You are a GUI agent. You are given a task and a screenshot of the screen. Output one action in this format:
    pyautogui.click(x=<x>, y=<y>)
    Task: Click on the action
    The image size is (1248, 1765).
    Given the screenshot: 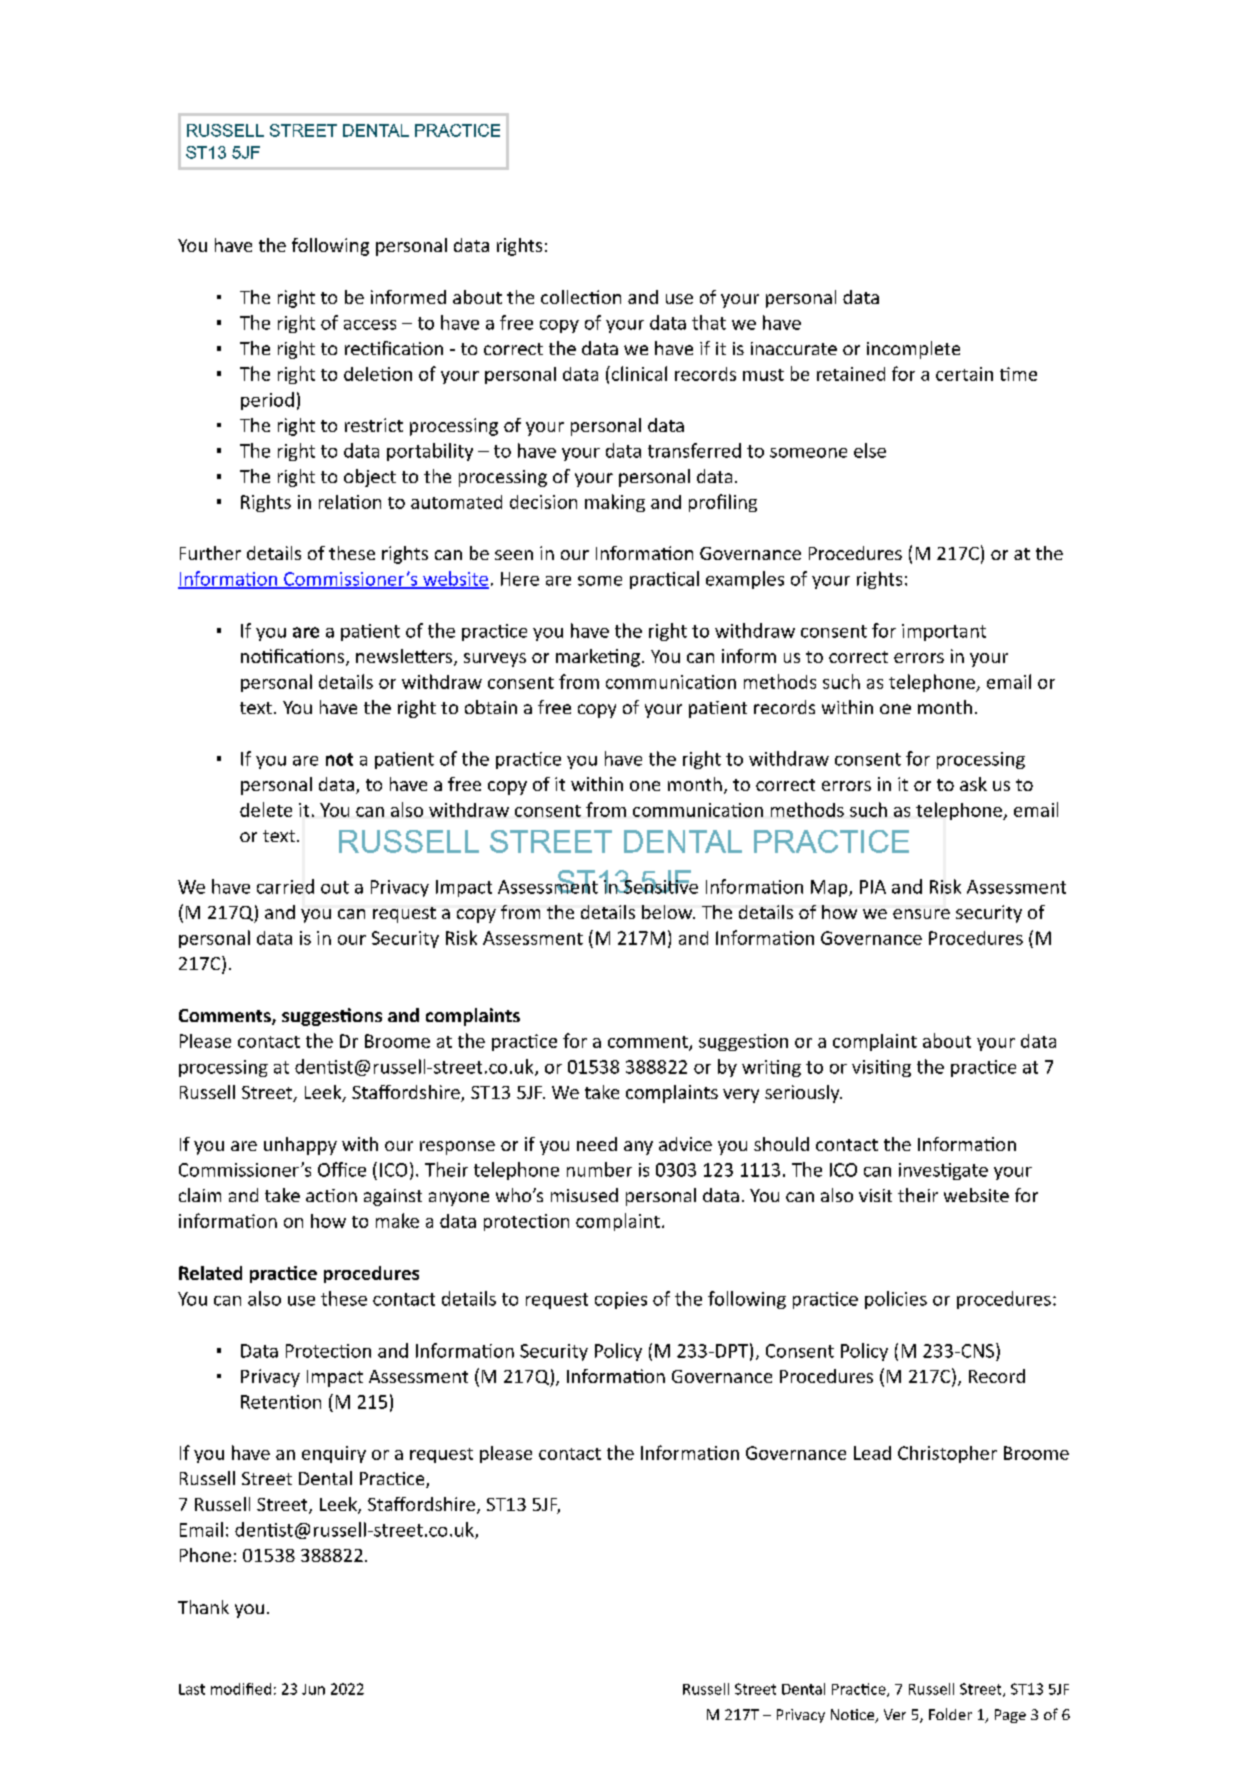 What is the action you would take?
    pyautogui.click(x=331, y=1195)
